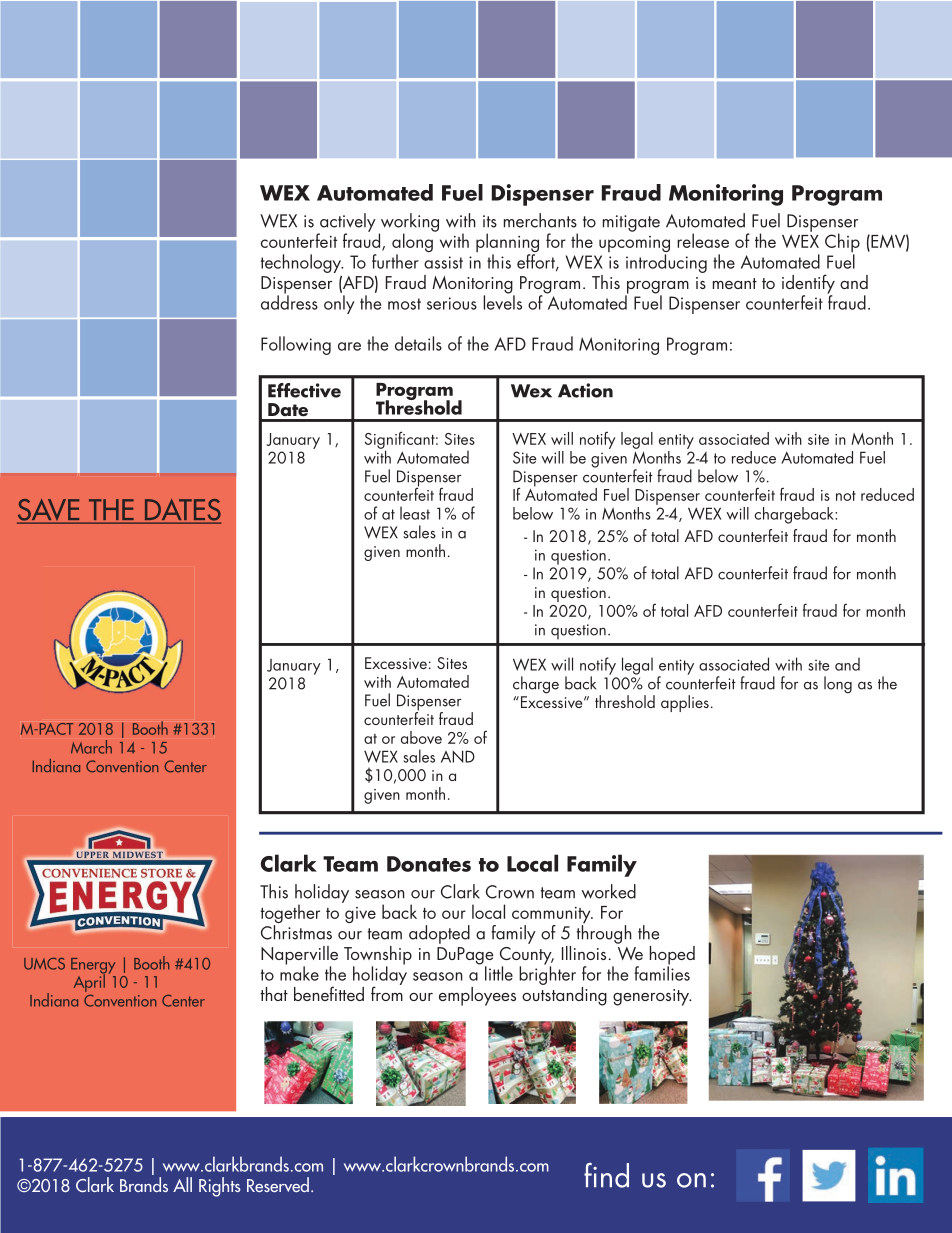  Describe the element at coordinates (443, 262) in the image. I see `assist` at that location.
